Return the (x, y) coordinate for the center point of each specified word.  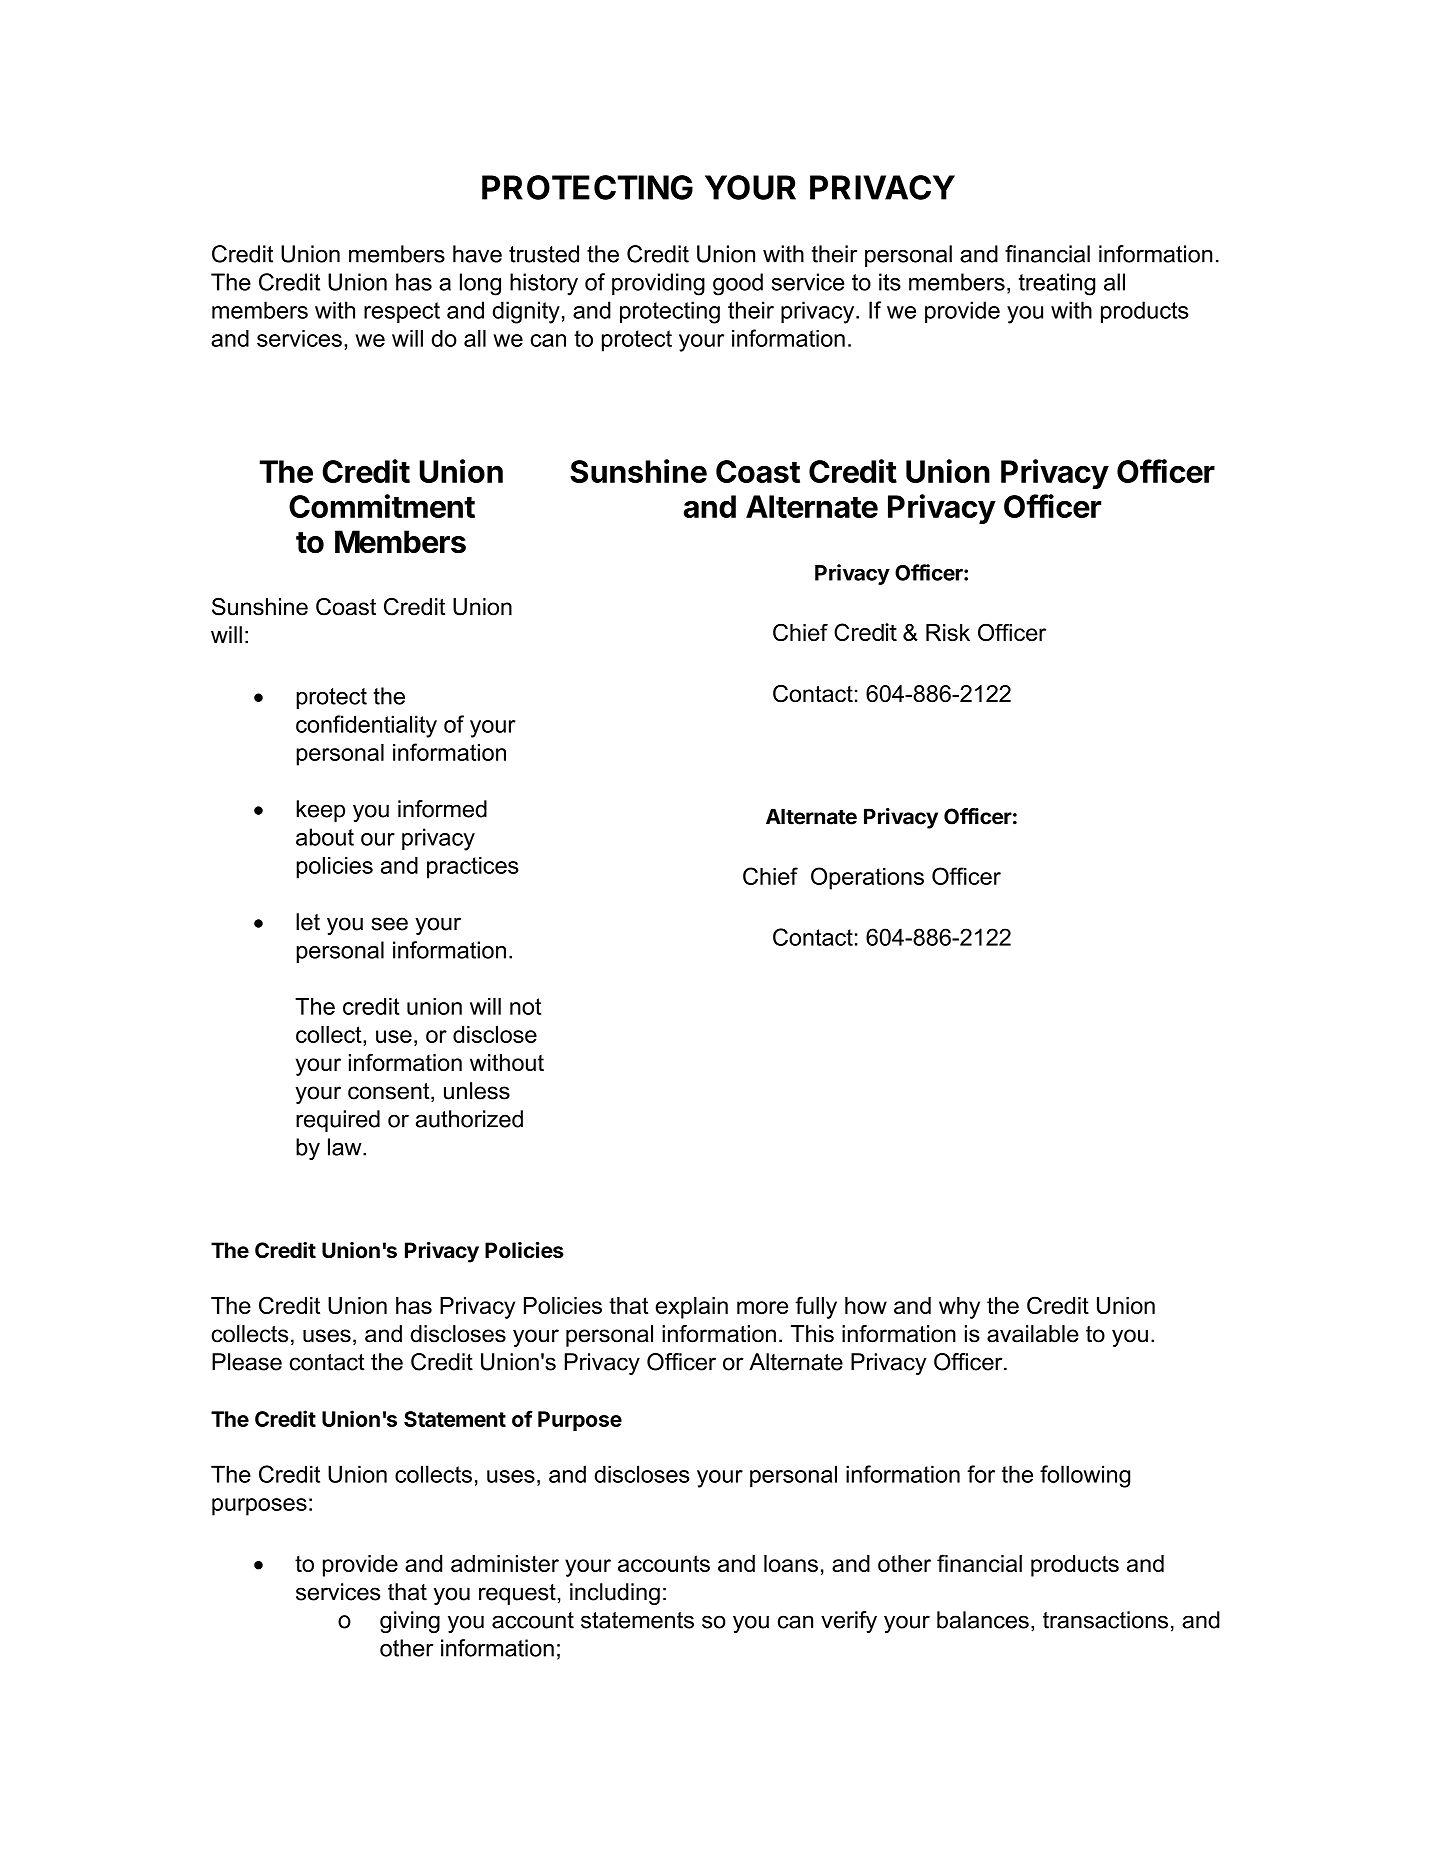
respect (402, 312)
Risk (948, 632)
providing (658, 284)
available (1033, 1334)
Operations (867, 878)
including (615, 1594)
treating (1057, 284)
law (346, 1147)
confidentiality (366, 726)
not (525, 1006)
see (390, 924)
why (959, 1308)
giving (410, 1622)
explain (691, 1308)
